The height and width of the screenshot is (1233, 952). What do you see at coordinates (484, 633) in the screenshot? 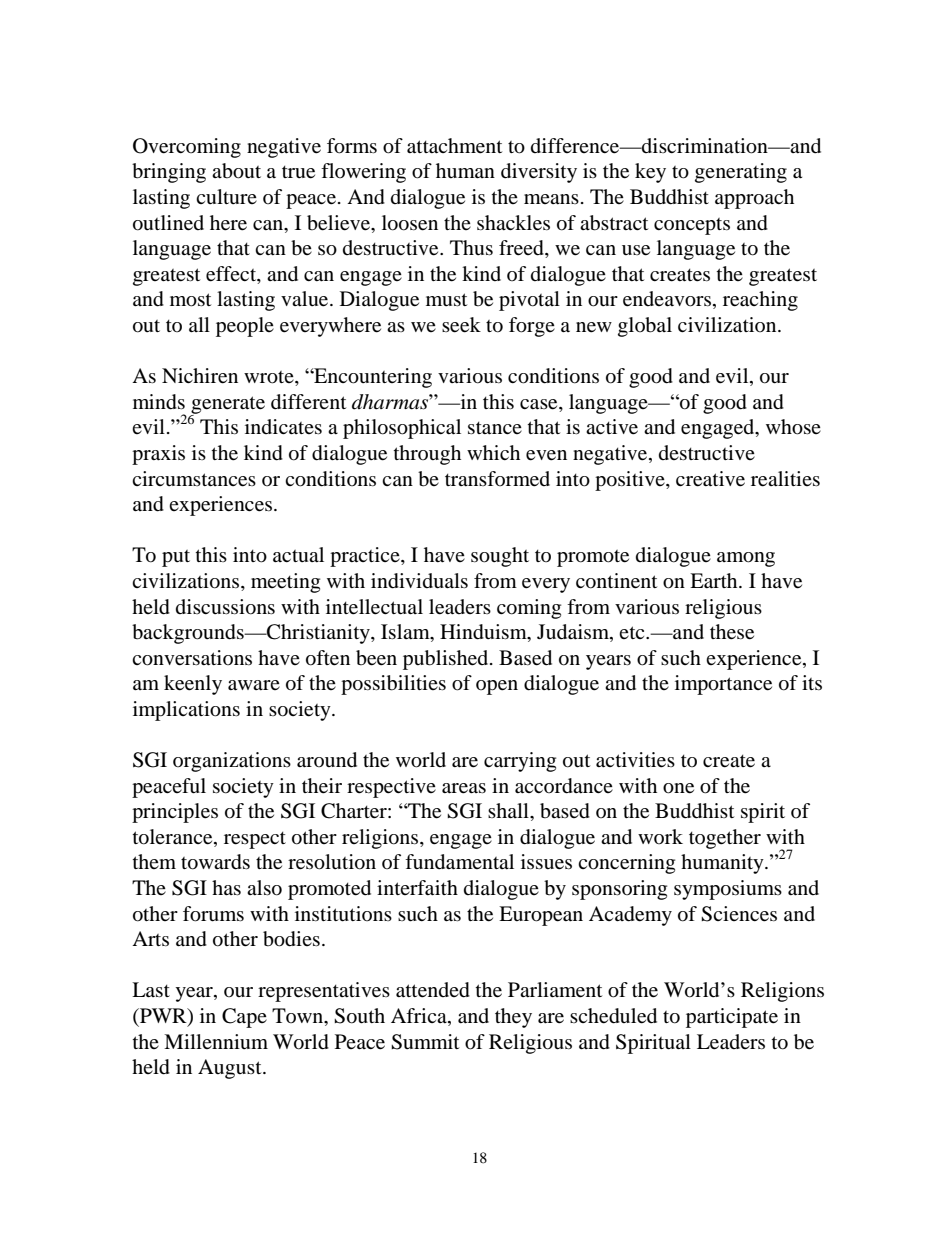
I see `Hinduism` at bounding box center [484, 633].
